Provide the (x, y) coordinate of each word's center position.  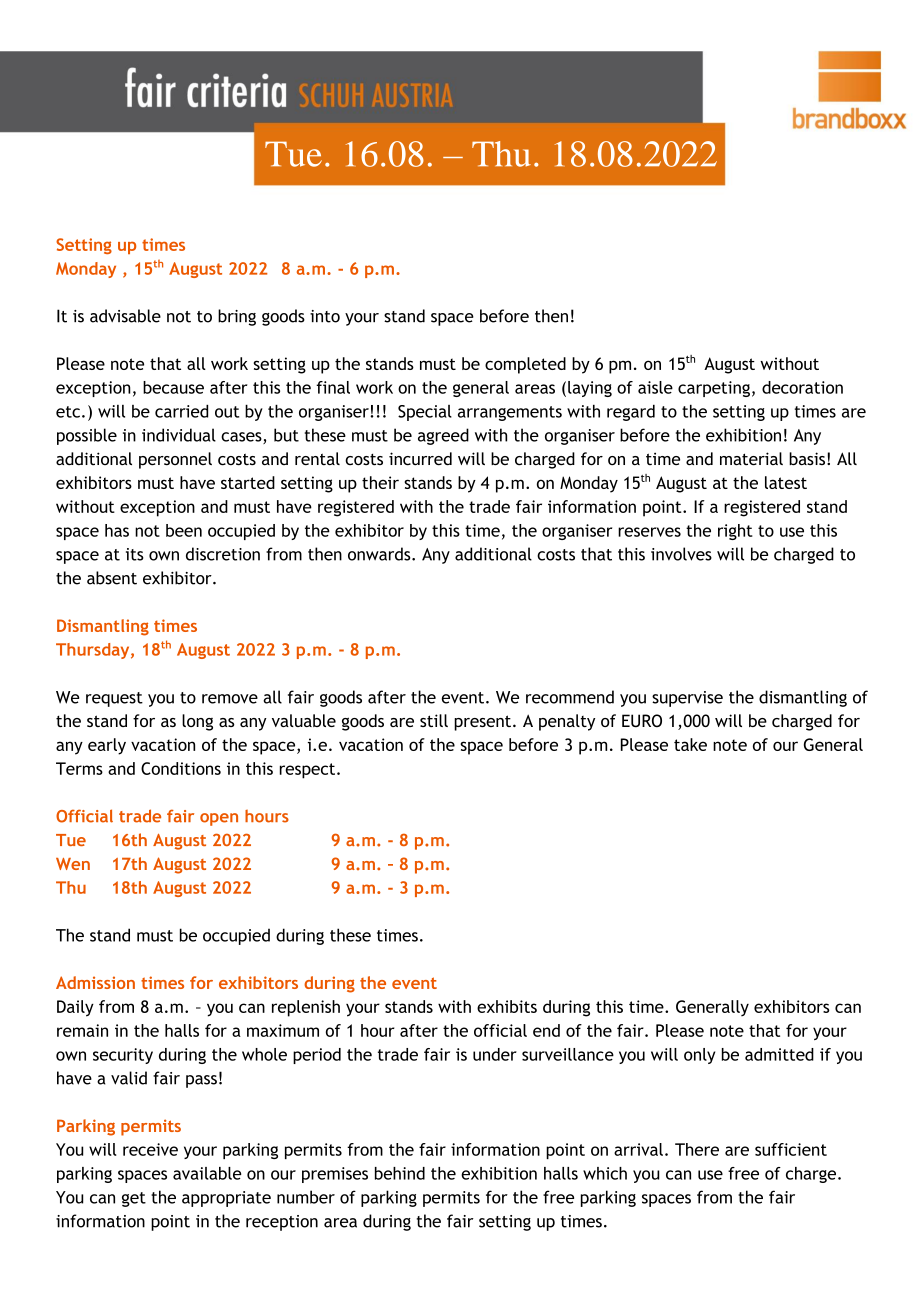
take (690, 744)
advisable (125, 316)
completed (525, 365)
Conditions (181, 768)
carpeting (714, 389)
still (434, 720)
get (134, 1199)
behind (400, 1173)
